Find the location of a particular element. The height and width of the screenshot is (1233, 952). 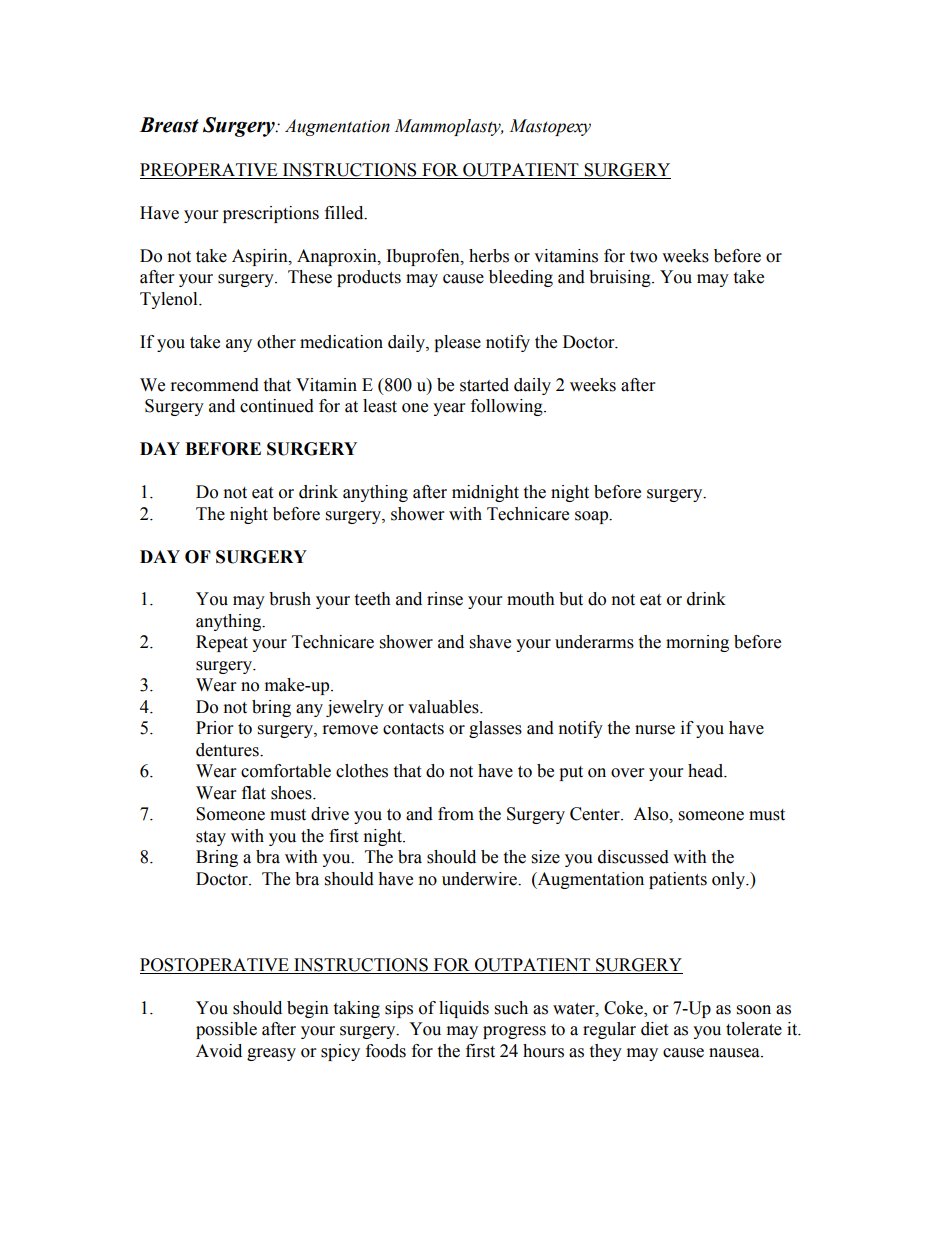

herbs is located at coordinates (489, 256).
